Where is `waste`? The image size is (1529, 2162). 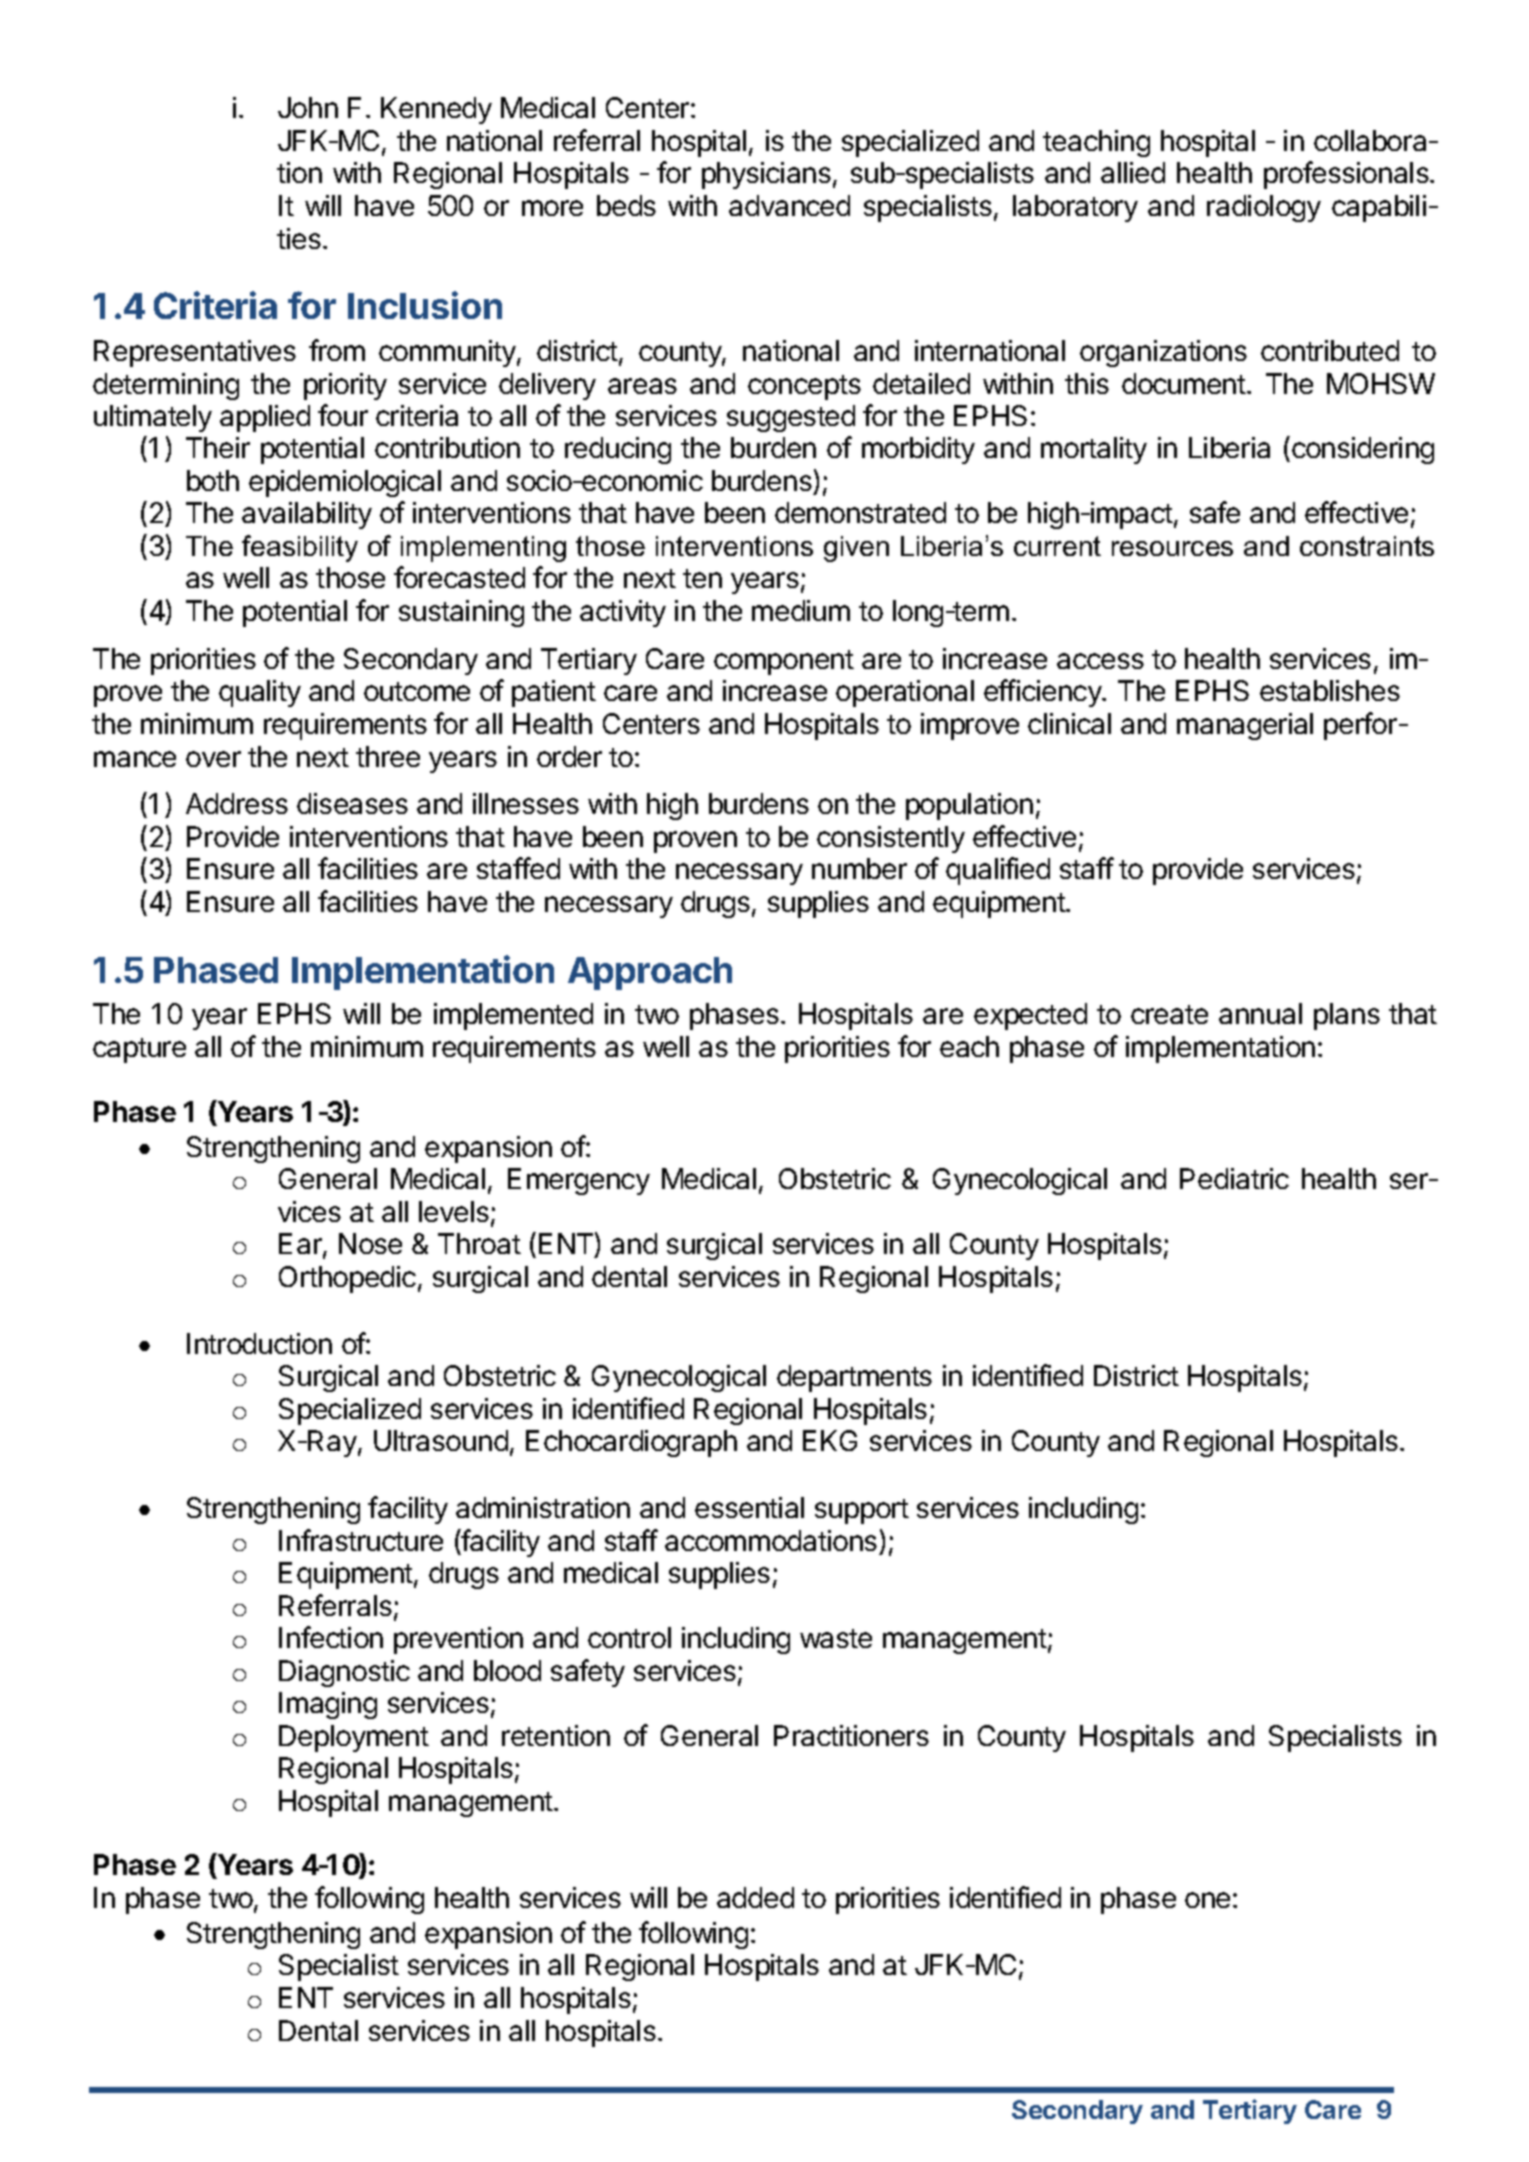 waste is located at coordinates (836, 1638).
